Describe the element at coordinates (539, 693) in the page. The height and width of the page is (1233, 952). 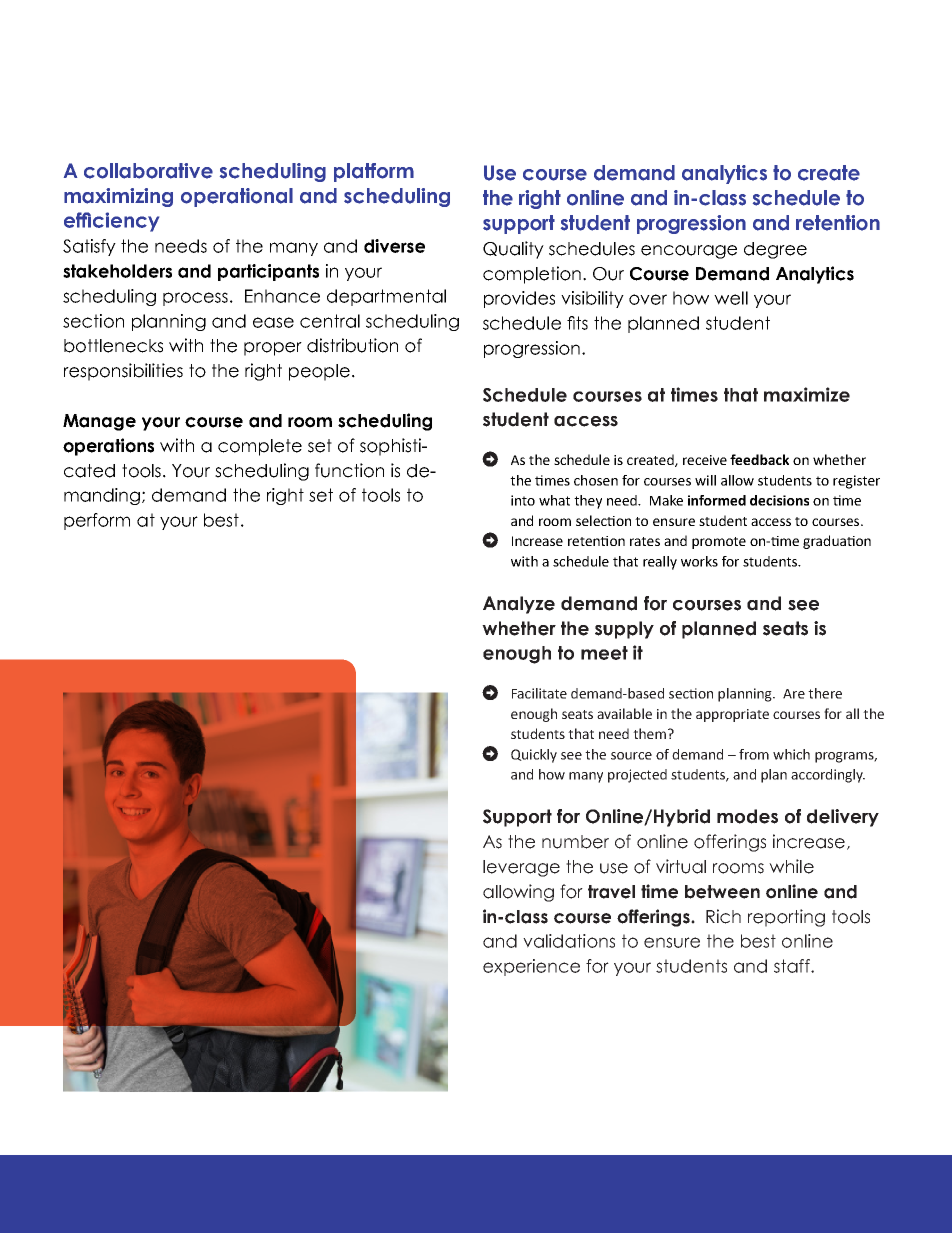
I see `Facilitate` at that location.
